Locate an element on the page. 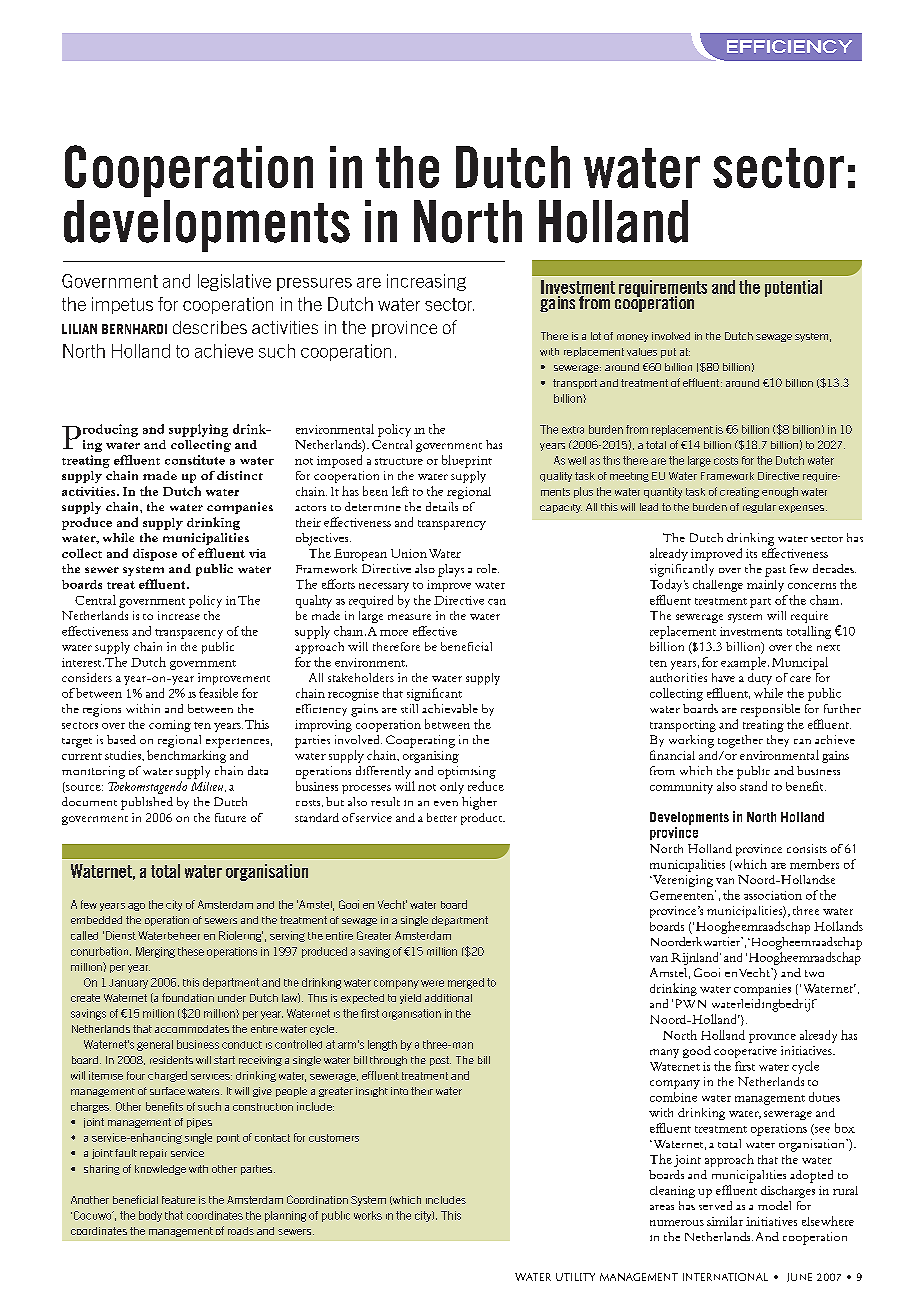 Image resolution: width=924 pixels, height=1308 pixels. increasing is located at coordinates (426, 282).
